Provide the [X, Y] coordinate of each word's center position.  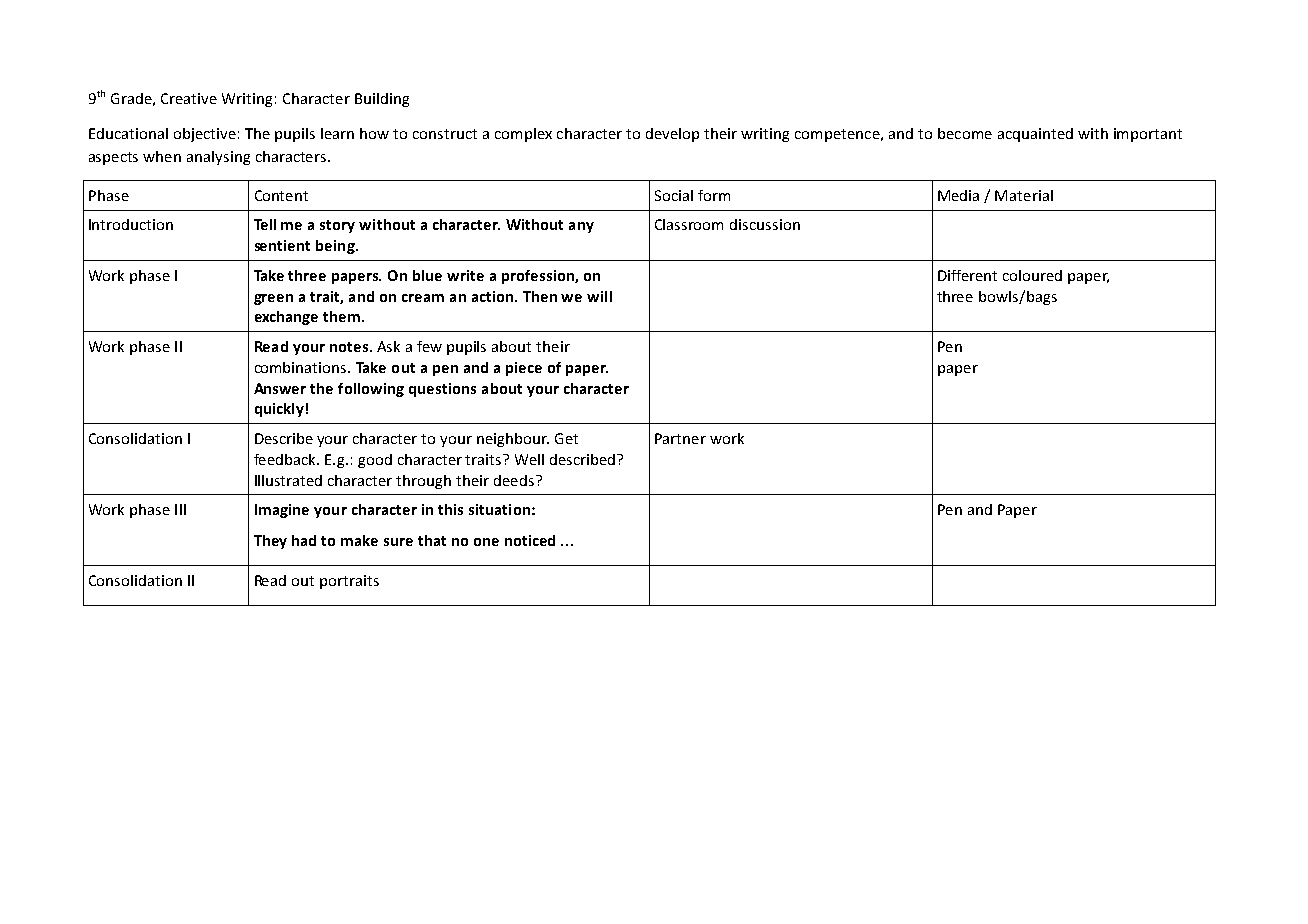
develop [672, 135]
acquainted [1035, 135]
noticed [530, 540]
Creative [189, 98]
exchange [286, 318]
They [270, 542]
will [599, 296]
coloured [1032, 275]
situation [499, 509]
